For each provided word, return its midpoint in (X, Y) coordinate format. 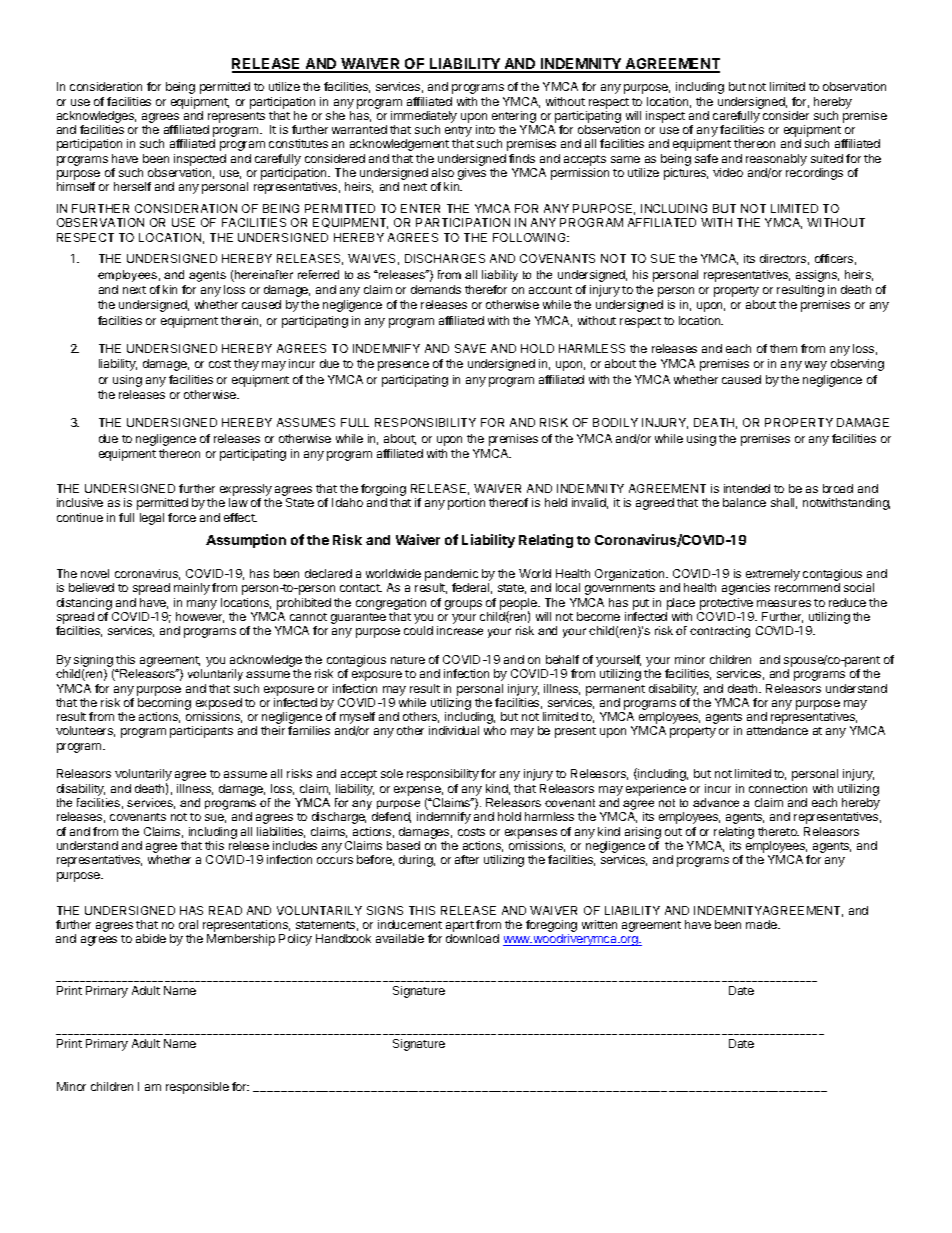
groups (463, 605)
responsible (197, 1088)
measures (784, 603)
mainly (192, 589)
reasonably (776, 160)
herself (132, 186)
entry (458, 133)
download (472, 938)
